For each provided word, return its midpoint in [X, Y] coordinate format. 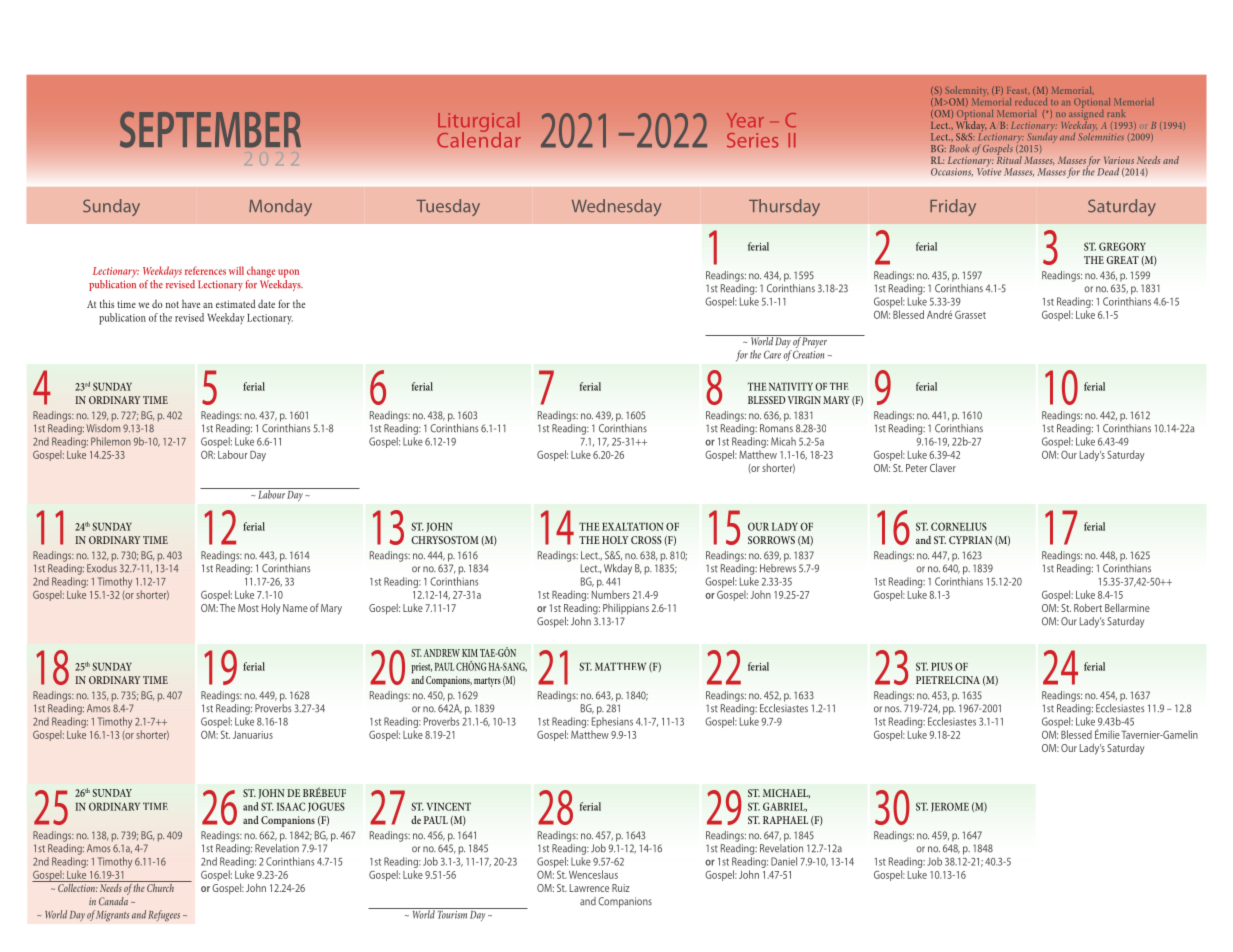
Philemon [111, 441]
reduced [1031, 101]
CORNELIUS [959, 526]
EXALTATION [632, 526]
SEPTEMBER [210, 129]
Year [745, 120]
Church [160, 886]
